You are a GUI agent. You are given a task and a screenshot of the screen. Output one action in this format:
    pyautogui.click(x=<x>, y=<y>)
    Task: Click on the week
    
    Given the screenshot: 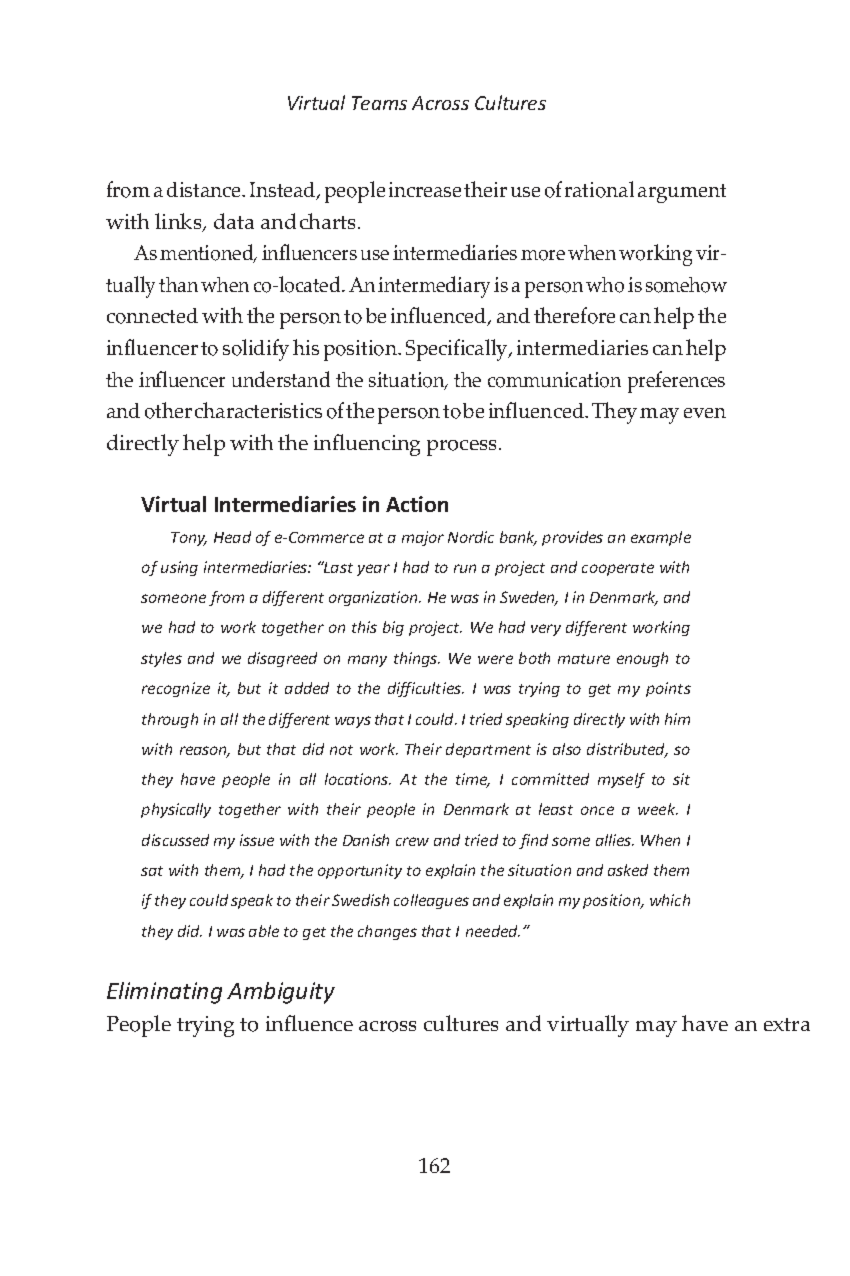 What is the action you would take?
    pyautogui.click(x=658, y=809)
